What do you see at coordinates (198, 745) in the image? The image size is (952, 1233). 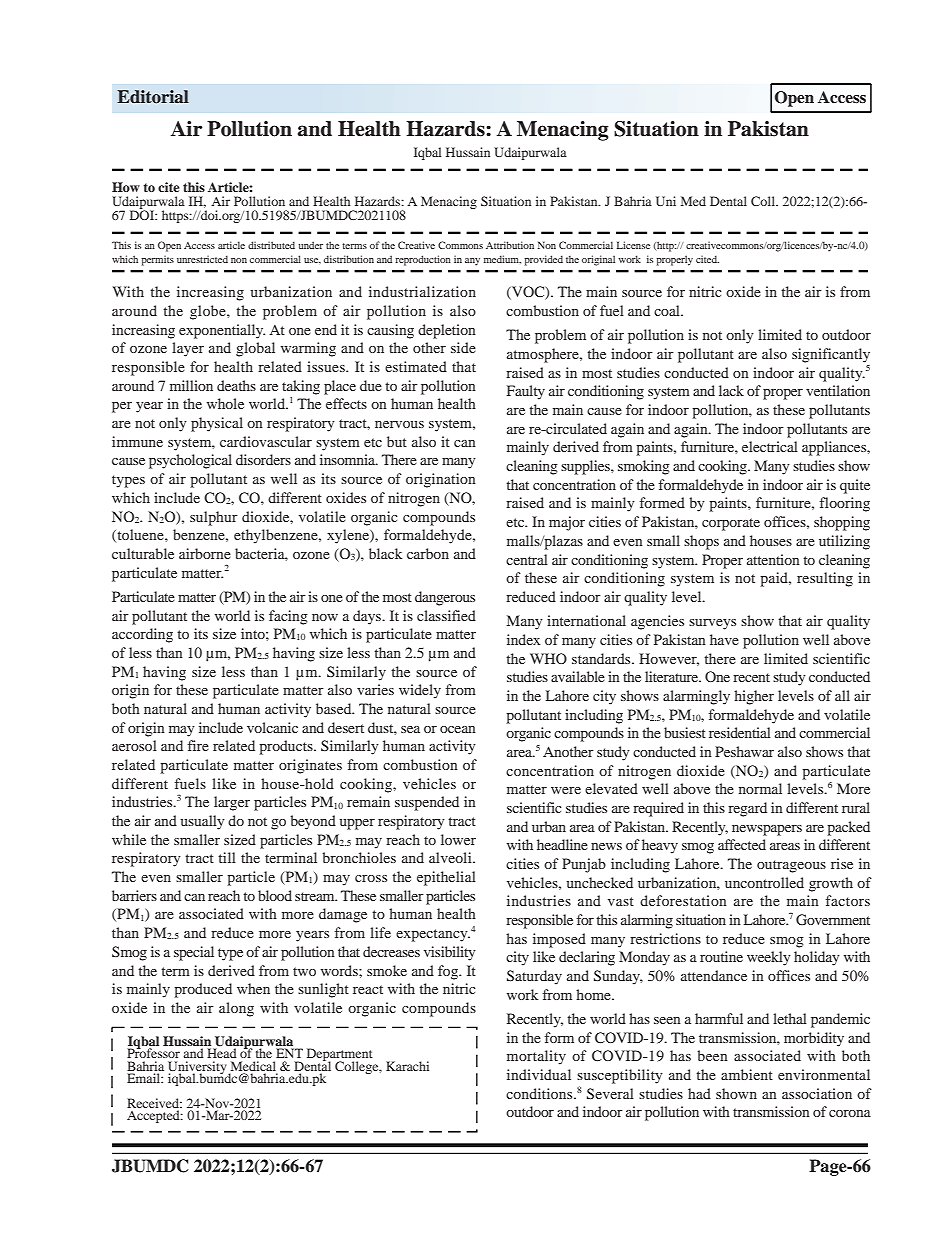 I see `fire` at bounding box center [198, 745].
